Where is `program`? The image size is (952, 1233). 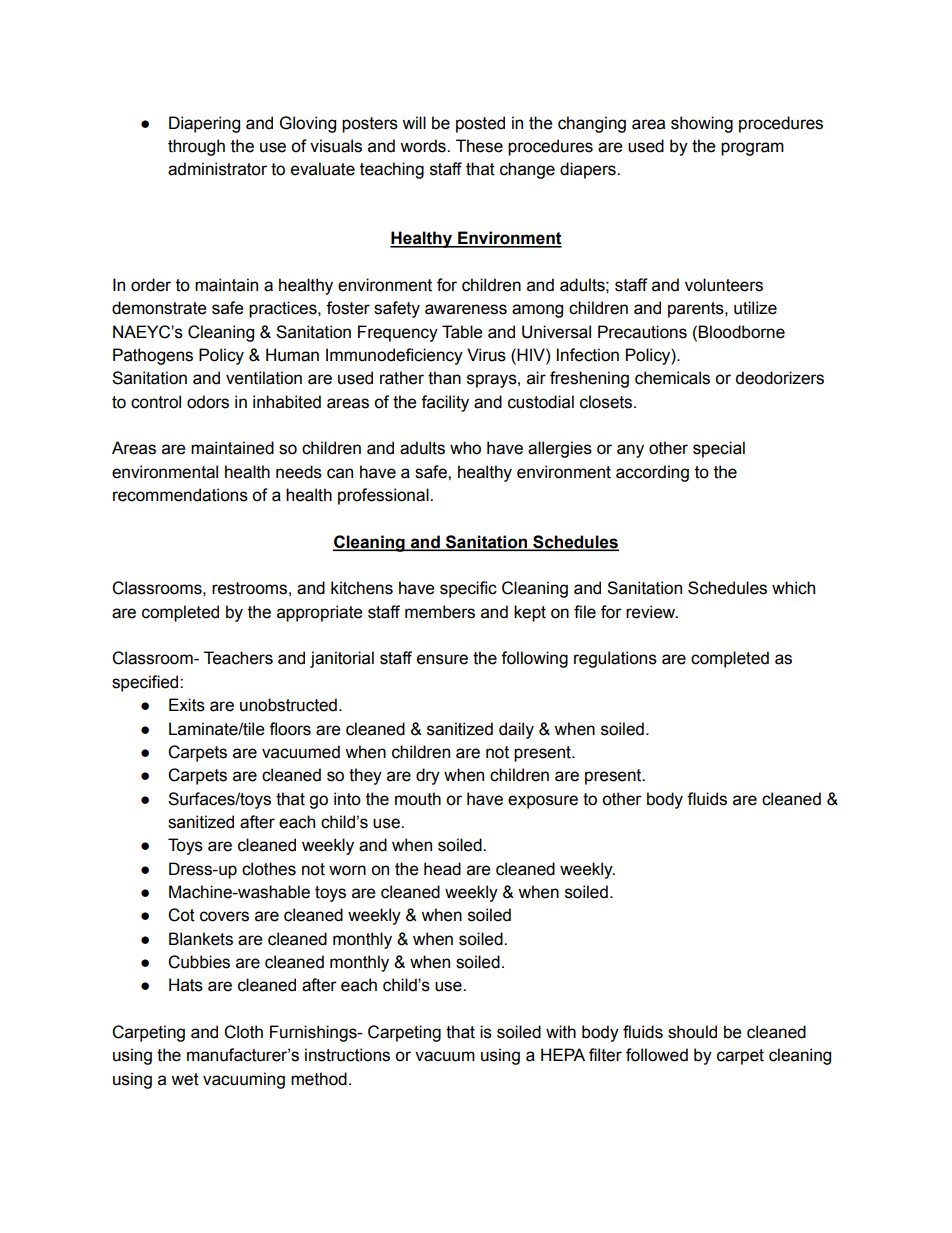
program is located at coordinates (752, 149).
